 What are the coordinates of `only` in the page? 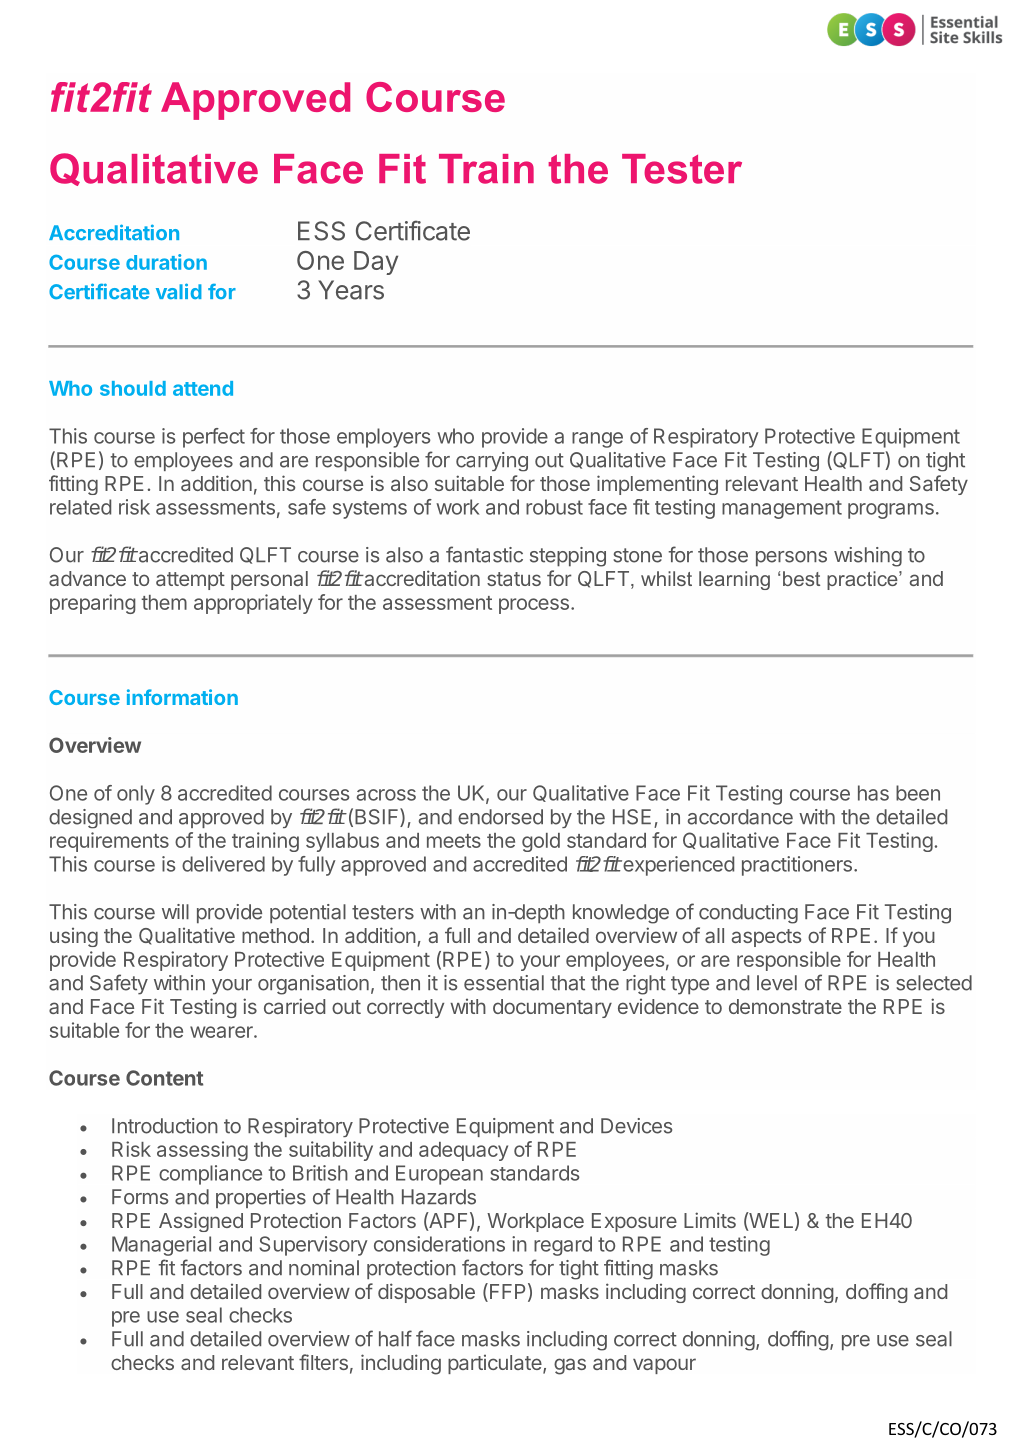 It's located at (136, 795).
